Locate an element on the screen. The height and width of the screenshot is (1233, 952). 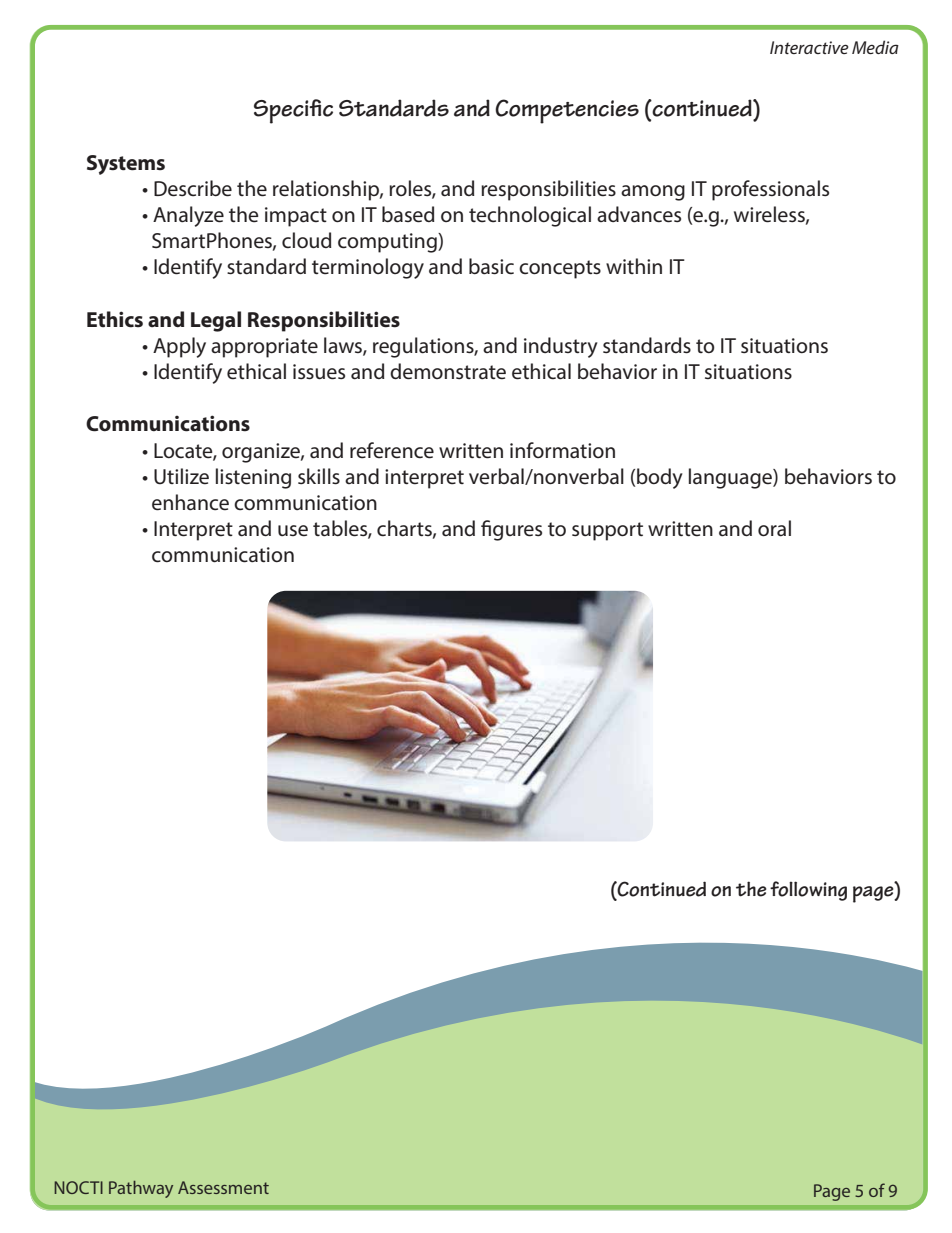
skills is located at coordinates (319, 476).
